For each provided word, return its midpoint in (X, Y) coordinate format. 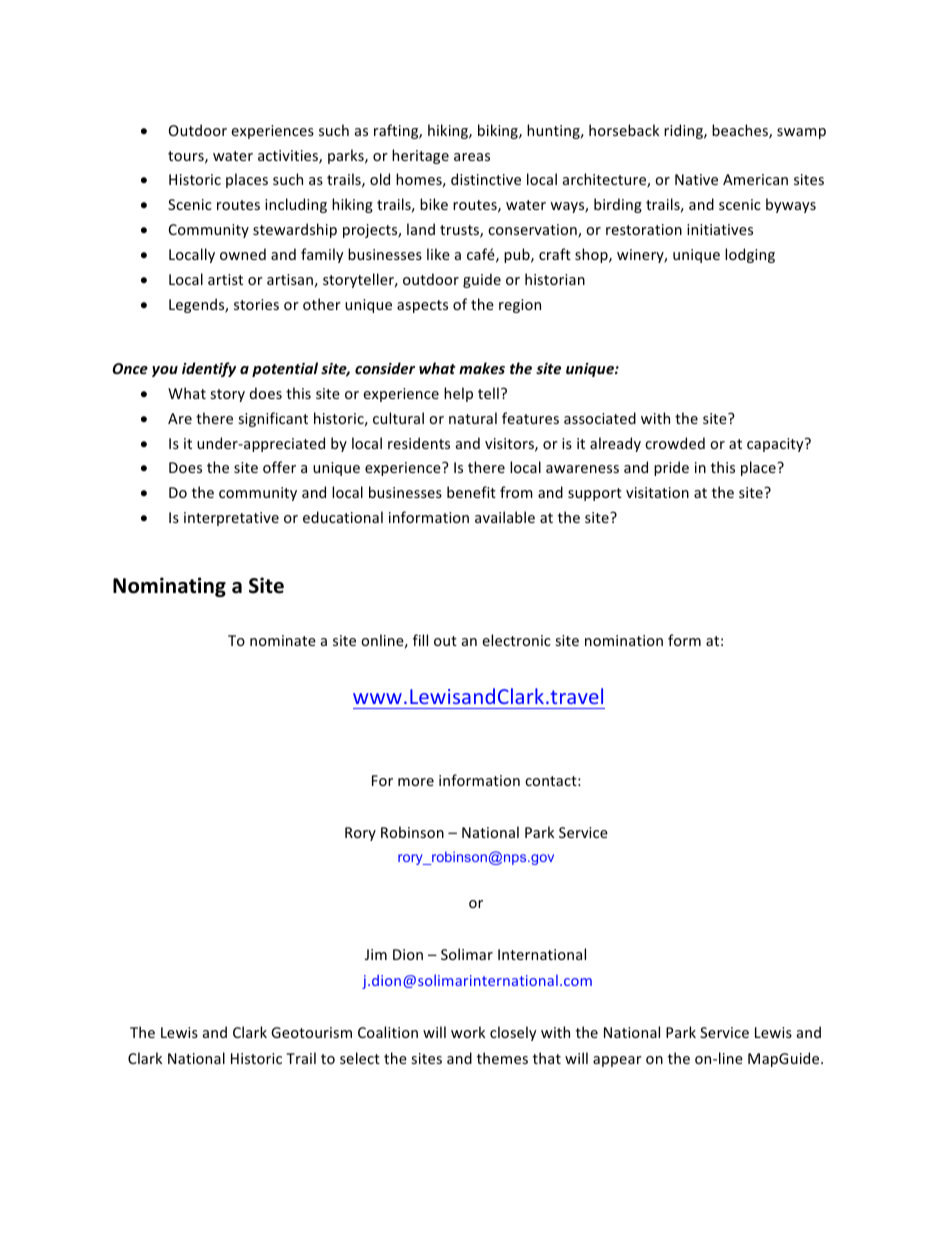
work (468, 1032)
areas (472, 157)
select (360, 1058)
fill (420, 640)
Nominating (169, 587)
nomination (624, 640)
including (296, 205)
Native (696, 179)
